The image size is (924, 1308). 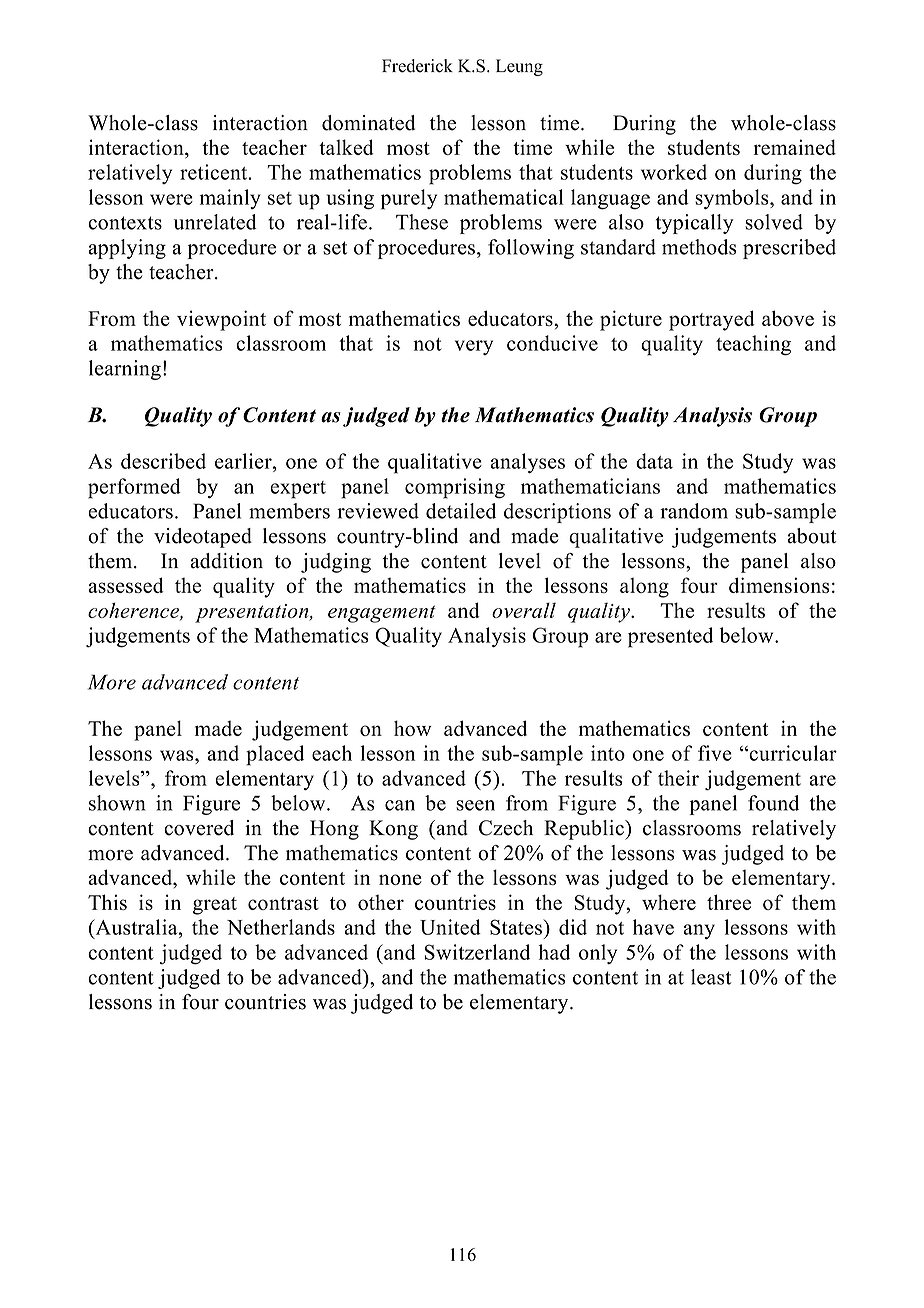 What do you see at coordinates (712, 320) in the screenshot?
I see `portrayed` at bounding box center [712, 320].
